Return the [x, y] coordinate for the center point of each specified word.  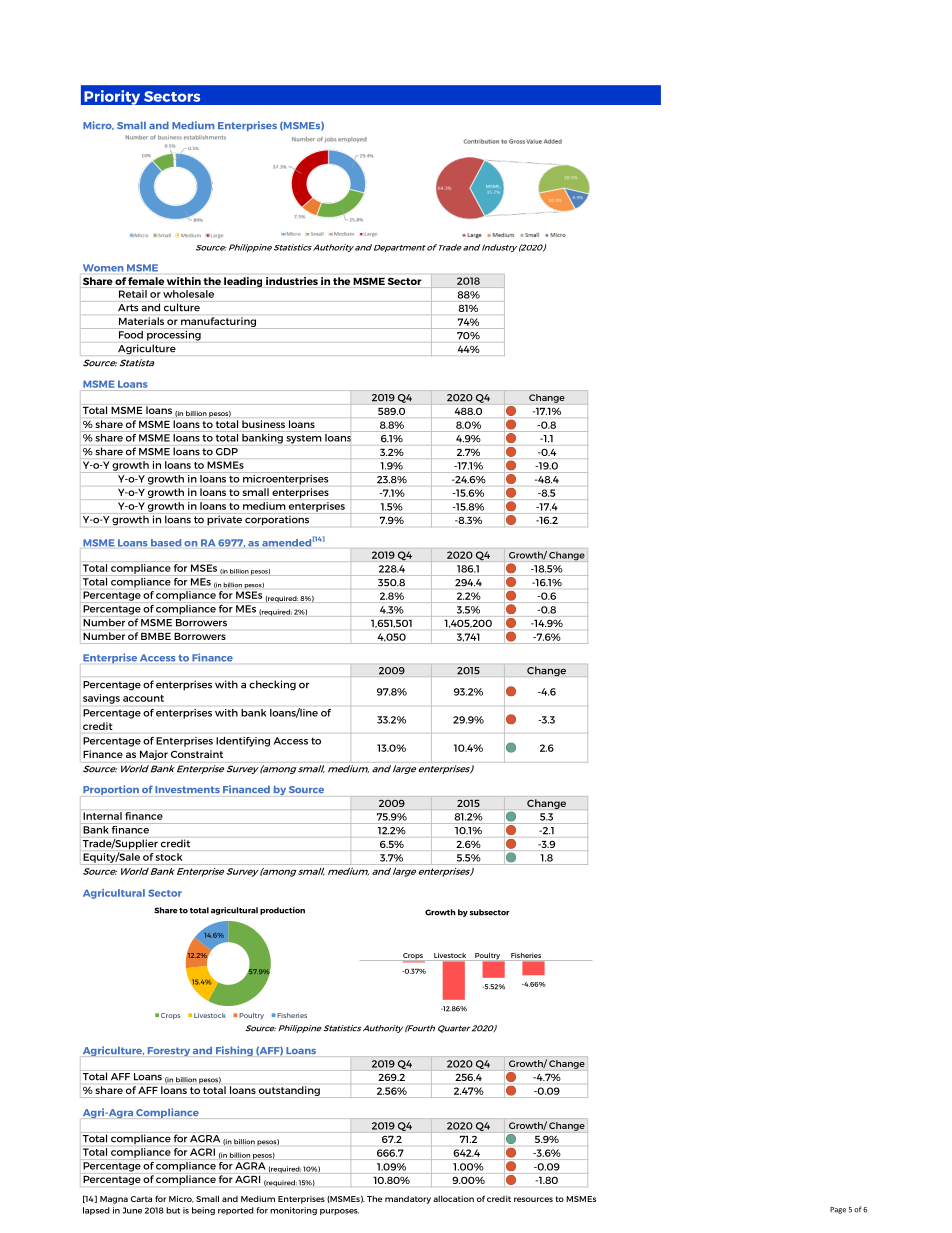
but [173, 1210]
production [282, 911]
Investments [187, 789]
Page [838, 1210]
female [146, 281]
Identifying [243, 742]
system [304, 439]
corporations [277, 519]
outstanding [289, 1092]
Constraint [197, 754]
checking [272, 685]
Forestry [169, 1052]
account [143, 698]
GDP [227, 451]
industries [292, 281]
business [263, 424]
